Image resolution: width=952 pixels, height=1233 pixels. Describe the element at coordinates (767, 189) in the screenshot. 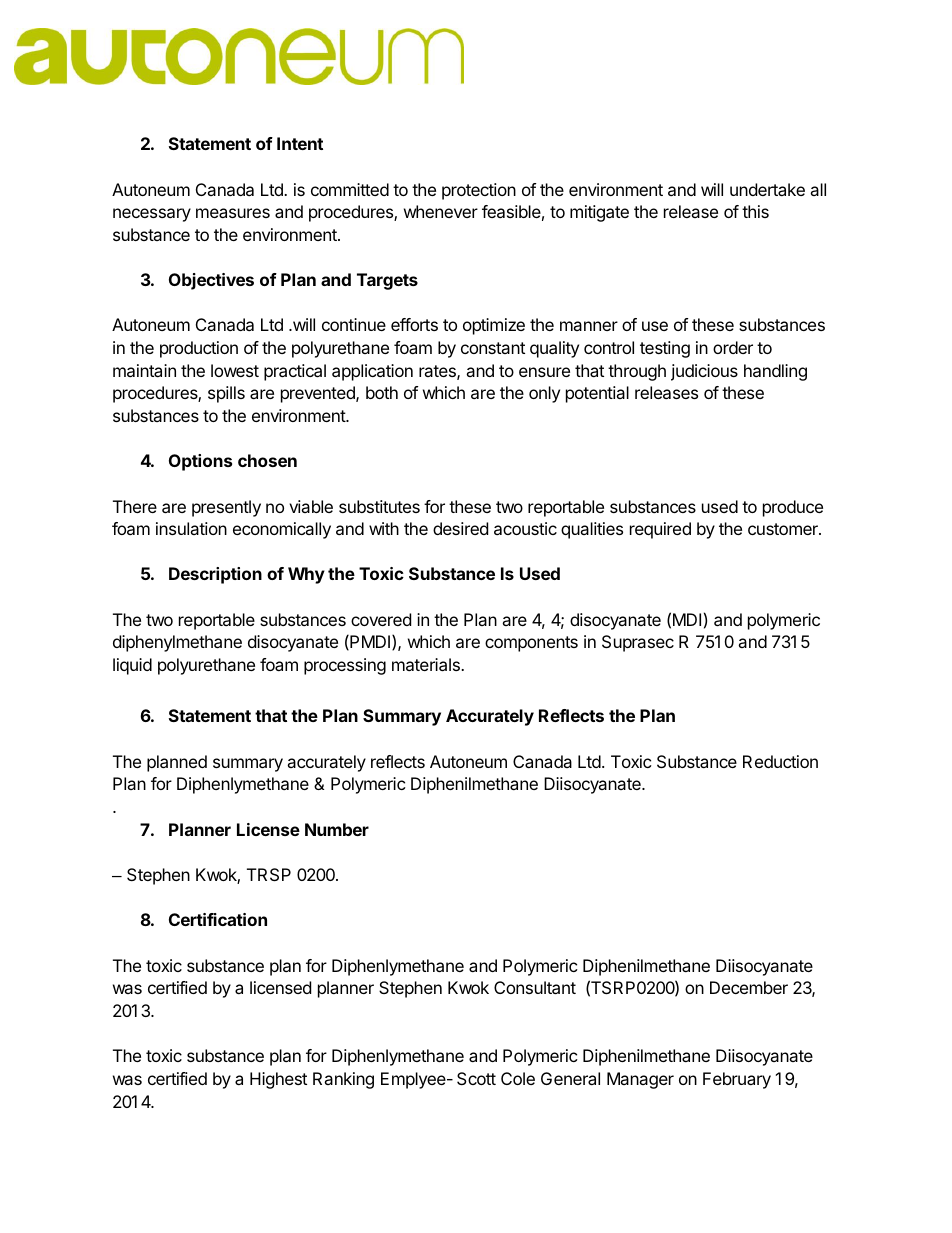

I see `undertake` at that location.
